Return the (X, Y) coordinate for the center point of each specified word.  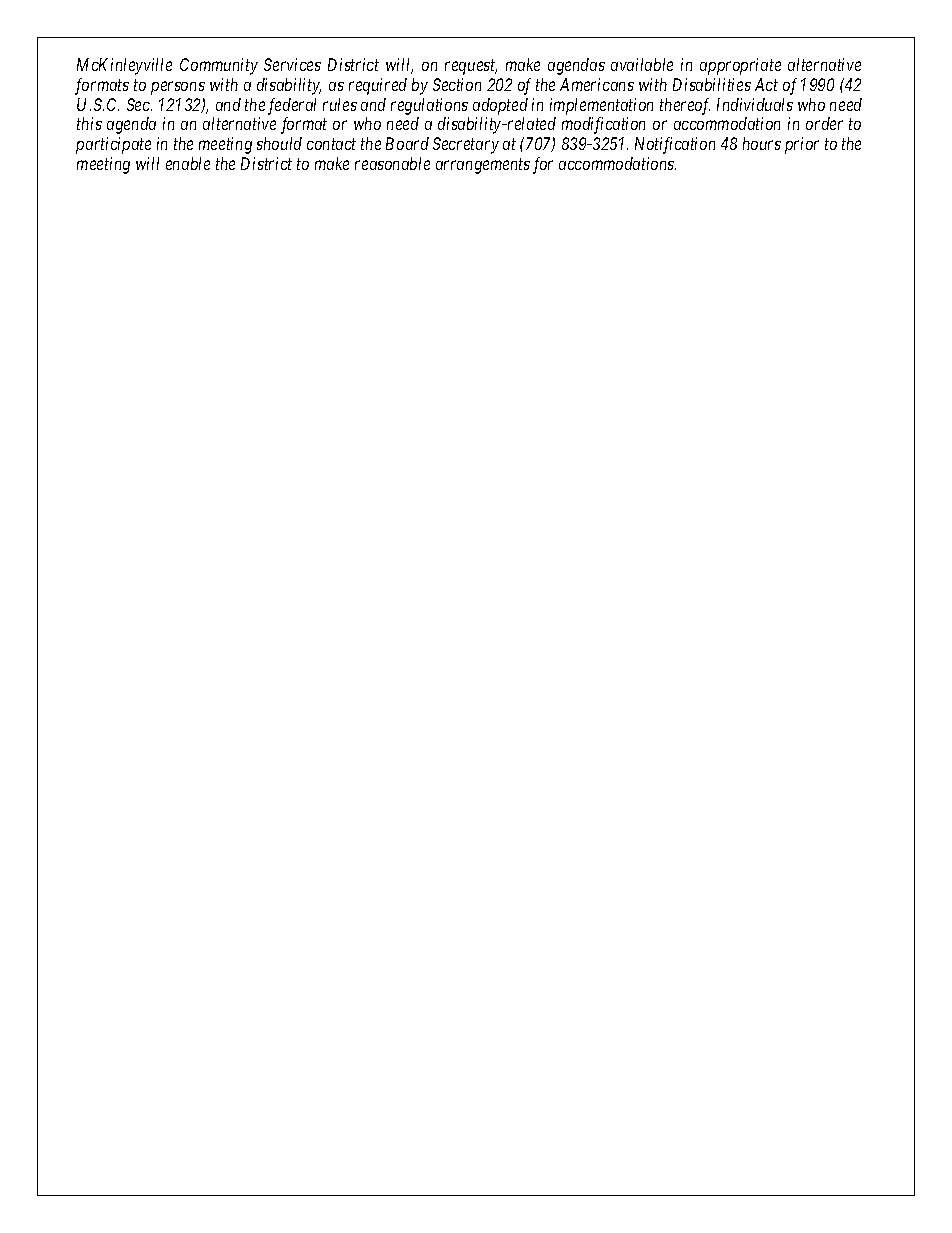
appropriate (740, 66)
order (824, 123)
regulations (429, 106)
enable (188, 163)
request (471, 67)
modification (603, 125)
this (89, 123)
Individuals (755, 104)
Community (219, 66)
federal (292, 106)
